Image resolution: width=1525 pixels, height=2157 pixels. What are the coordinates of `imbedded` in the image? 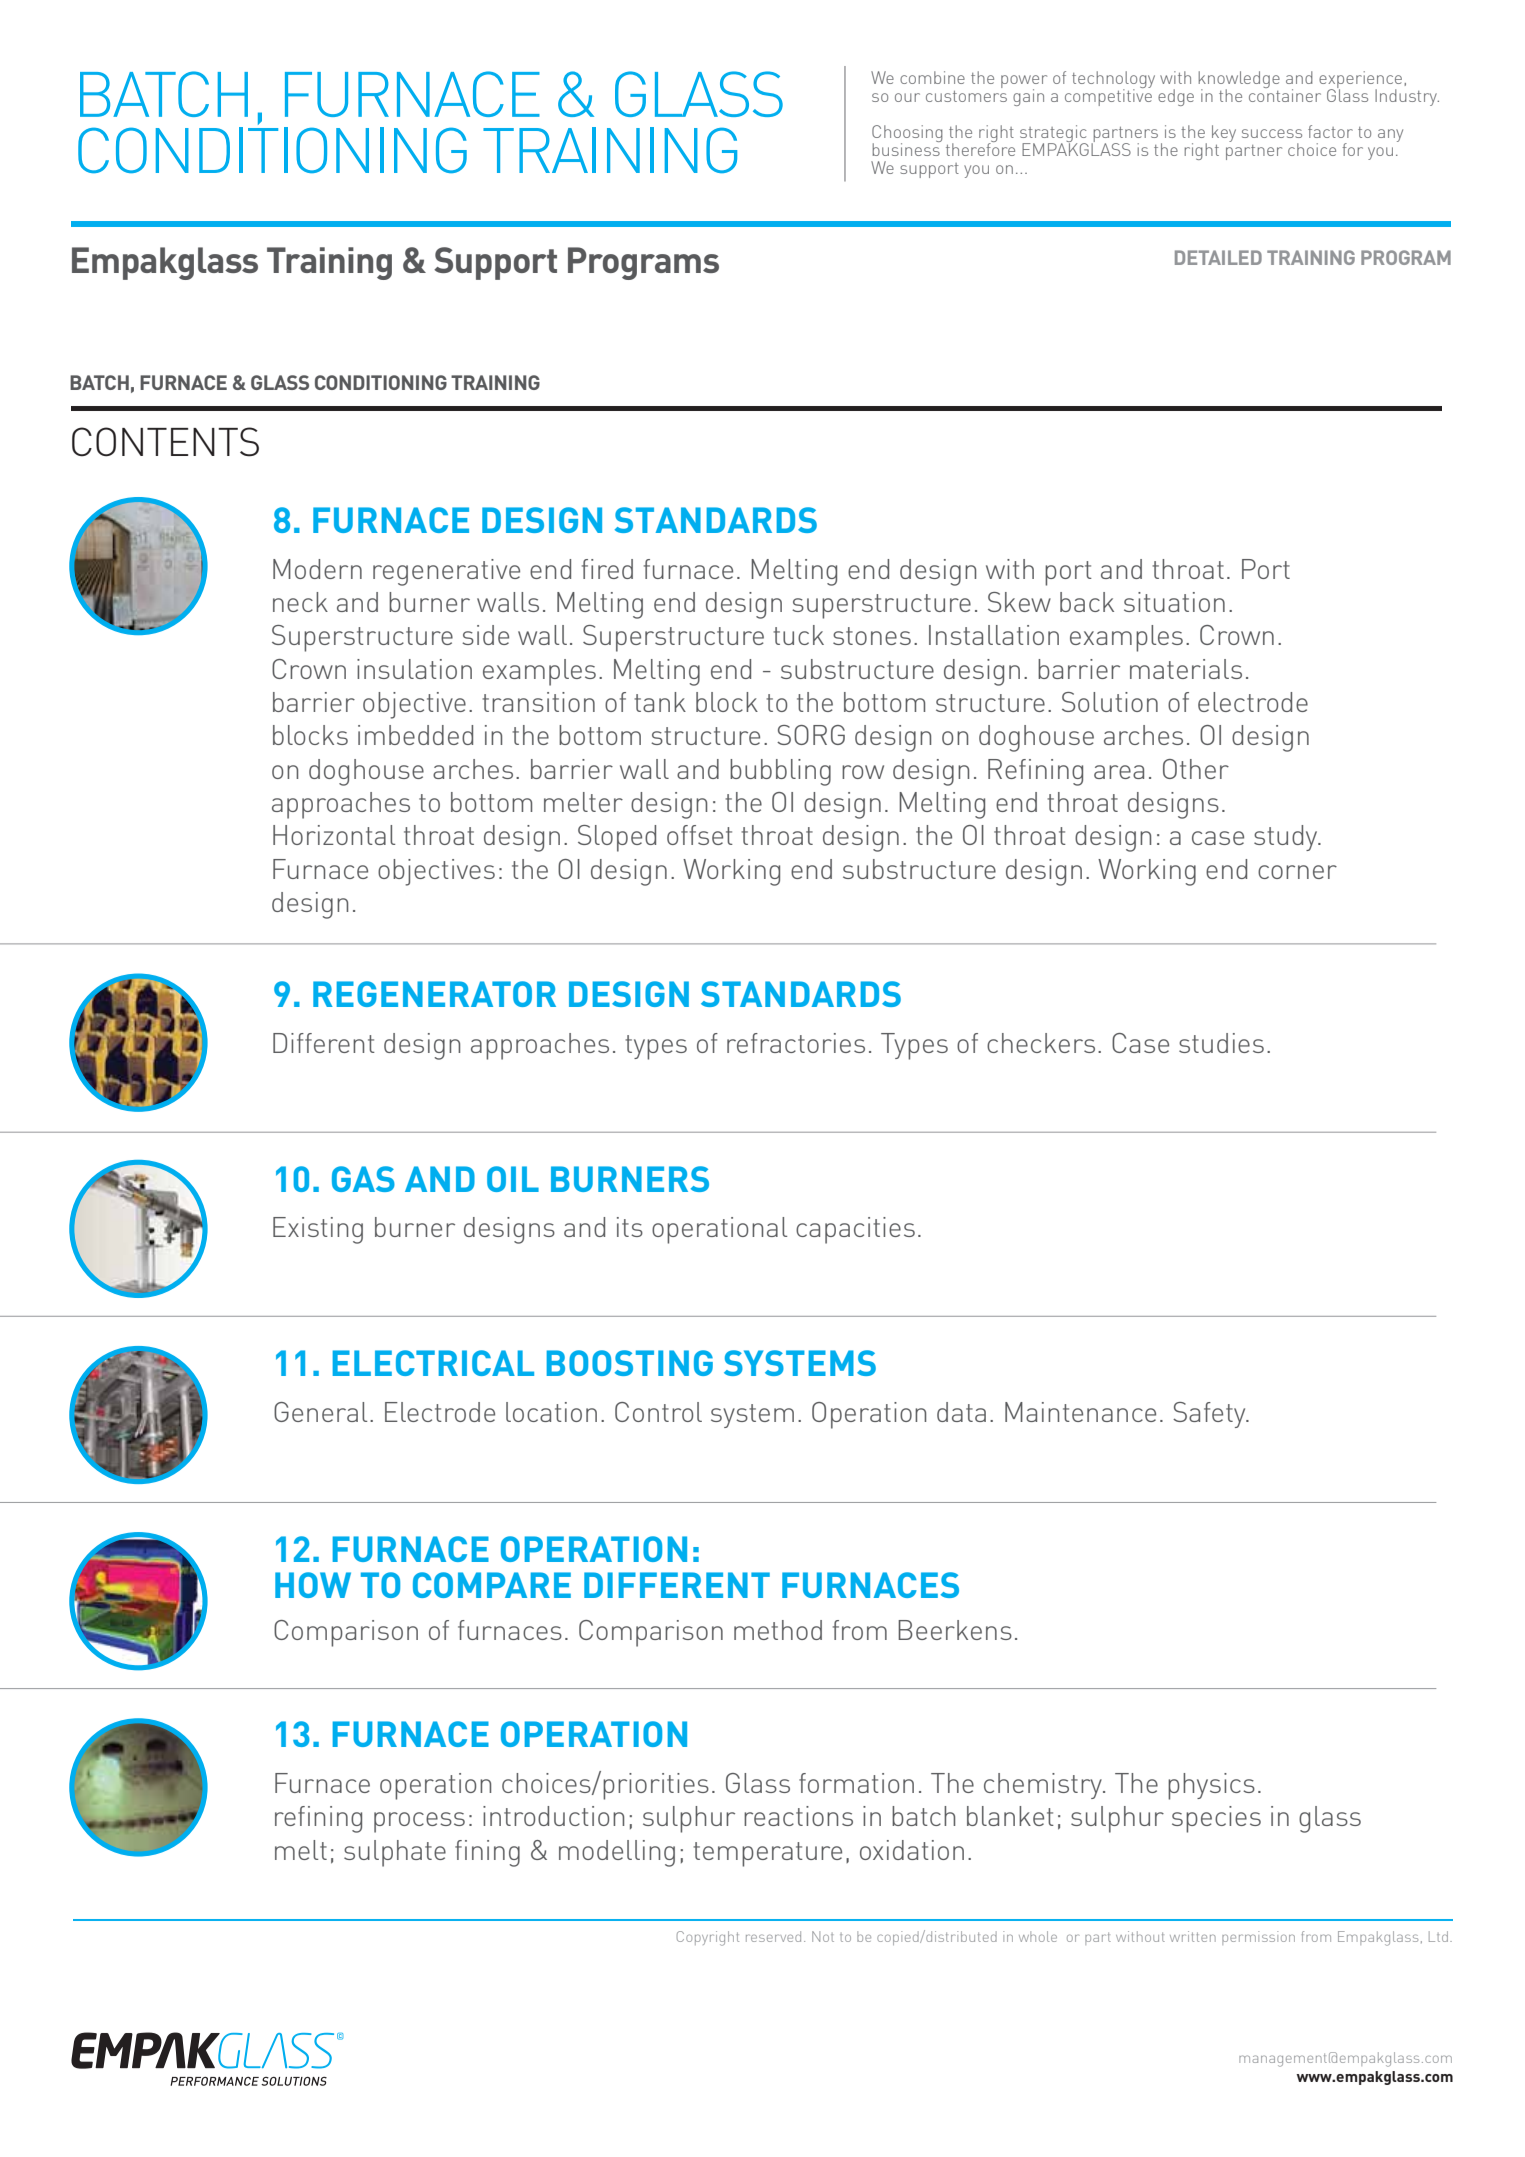 It's located at (415, 735).
